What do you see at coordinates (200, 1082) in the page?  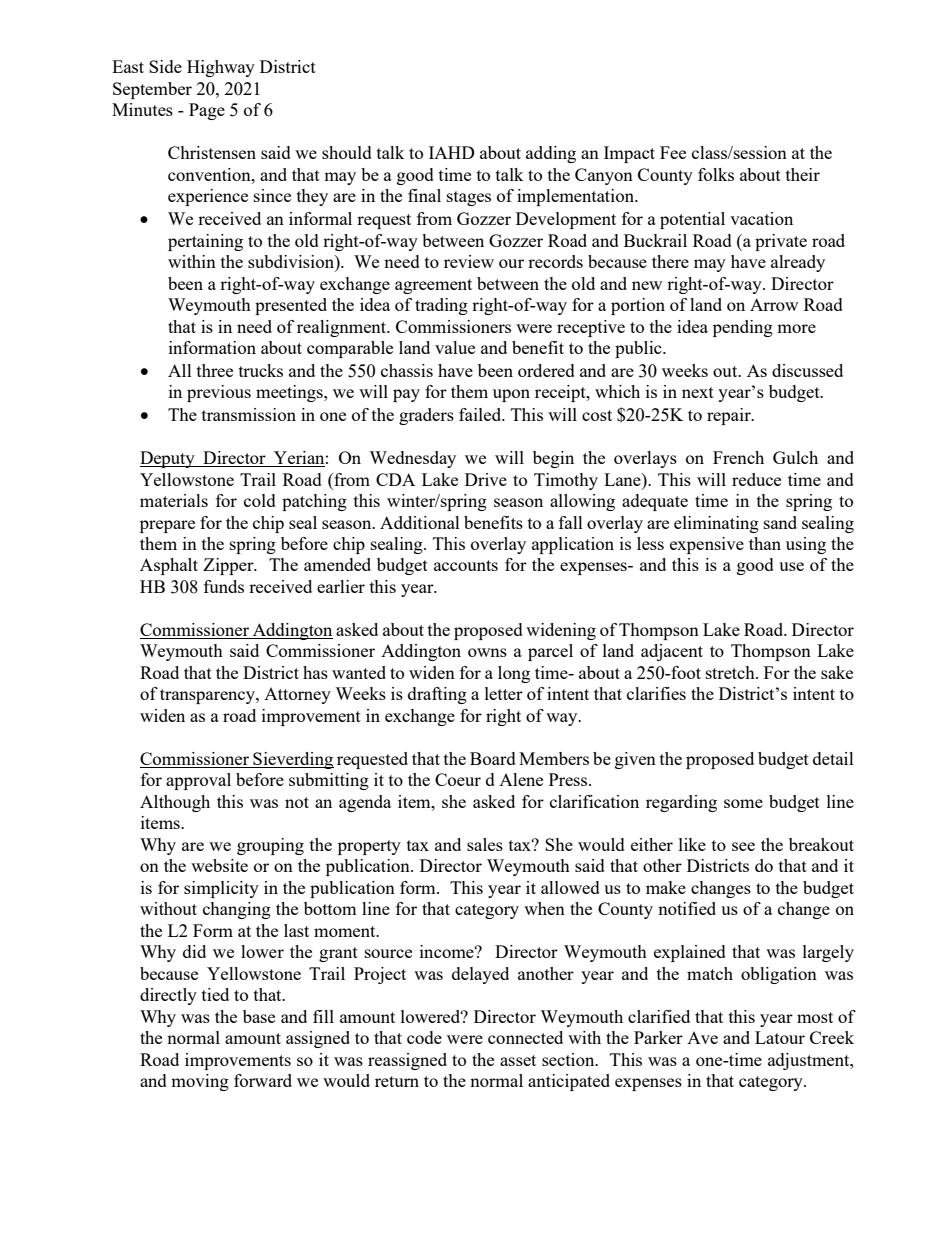 I see `moving` at bounding box center [200, 1082].
